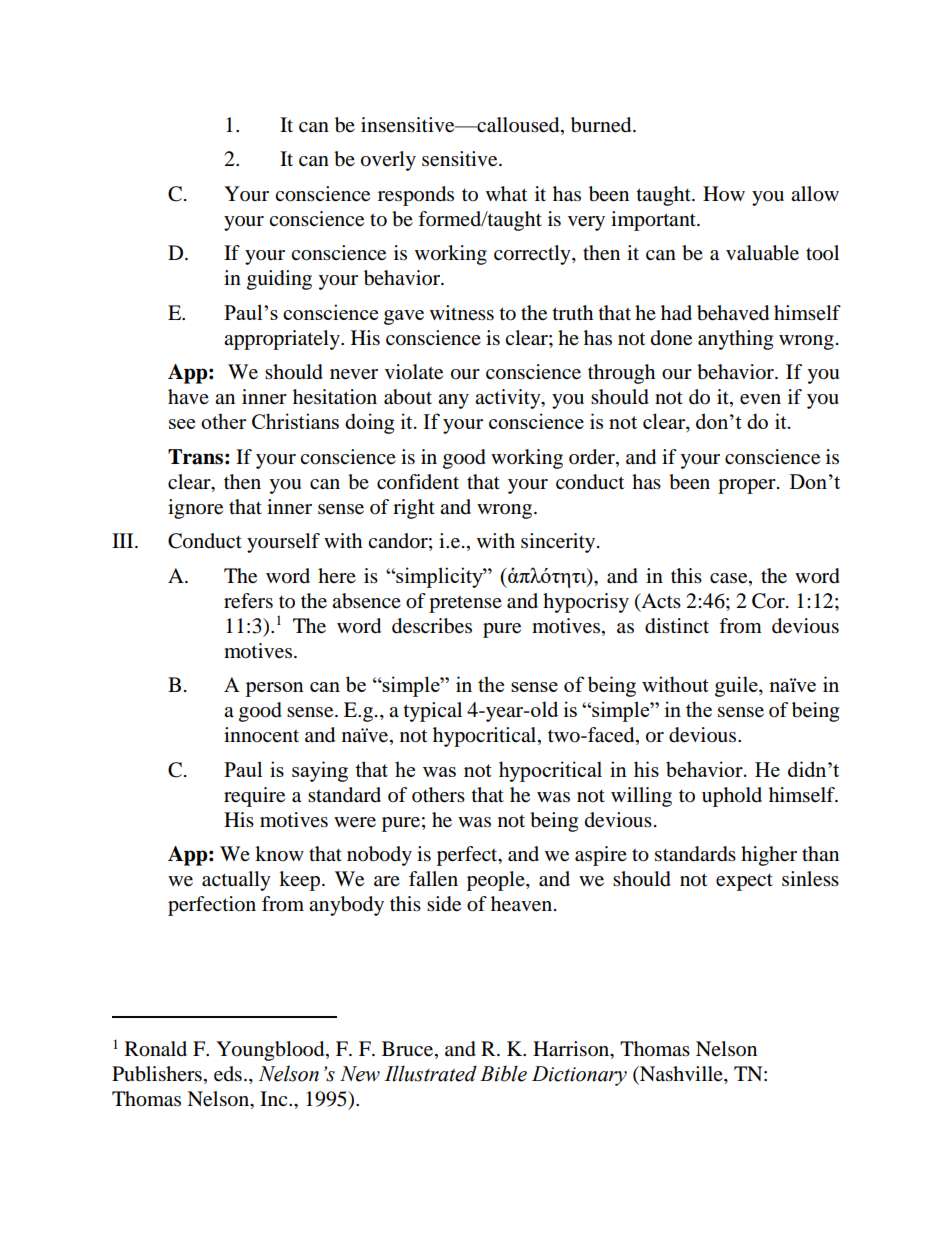  What do you see at coordinates (248, 601) in the screenshot?
I see `refers` at bounding box center [248, 601].
